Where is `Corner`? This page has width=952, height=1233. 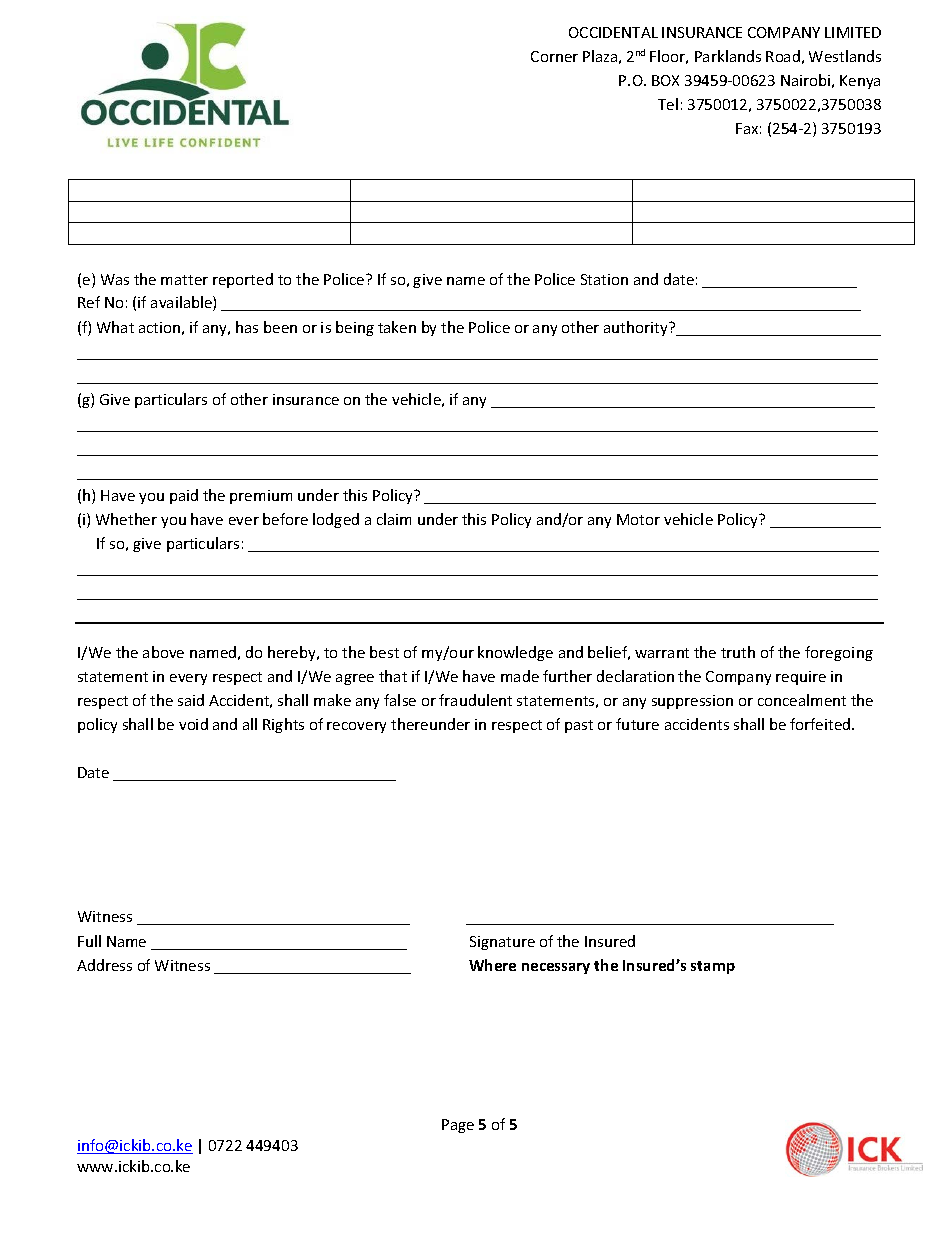 Corner is located at coordinates (554, 56).
